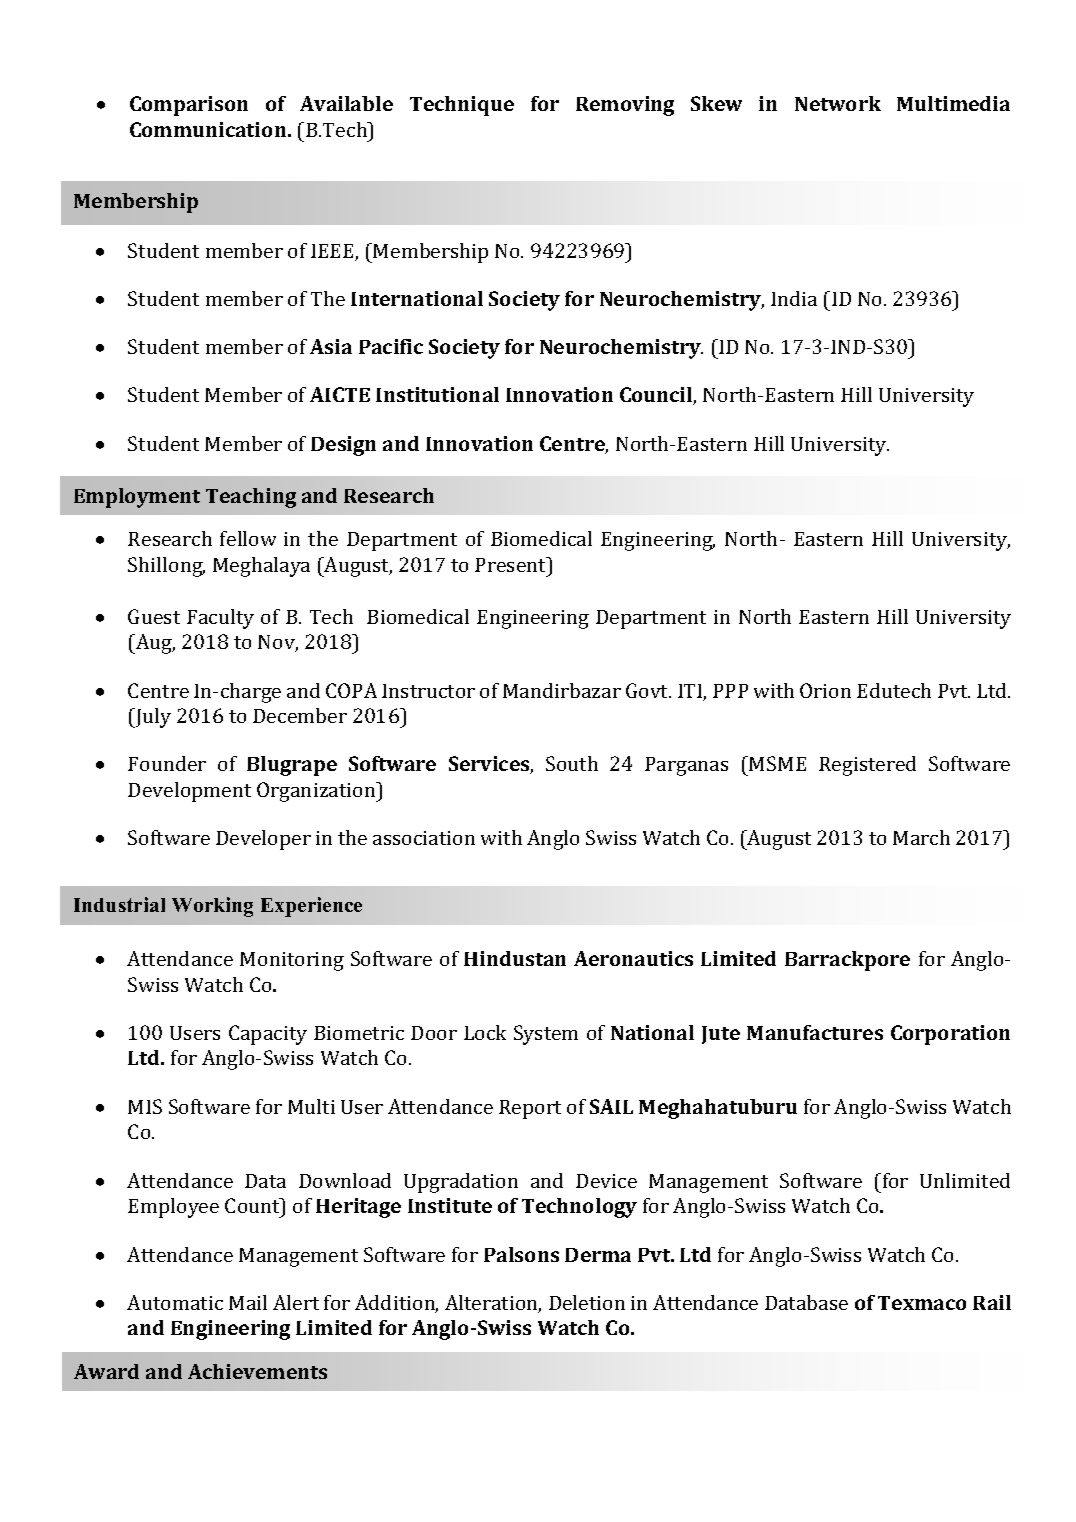 Image resolution: width=1076 pixels, height=1522 pixels. I want to click on March, so click(921, 837).
